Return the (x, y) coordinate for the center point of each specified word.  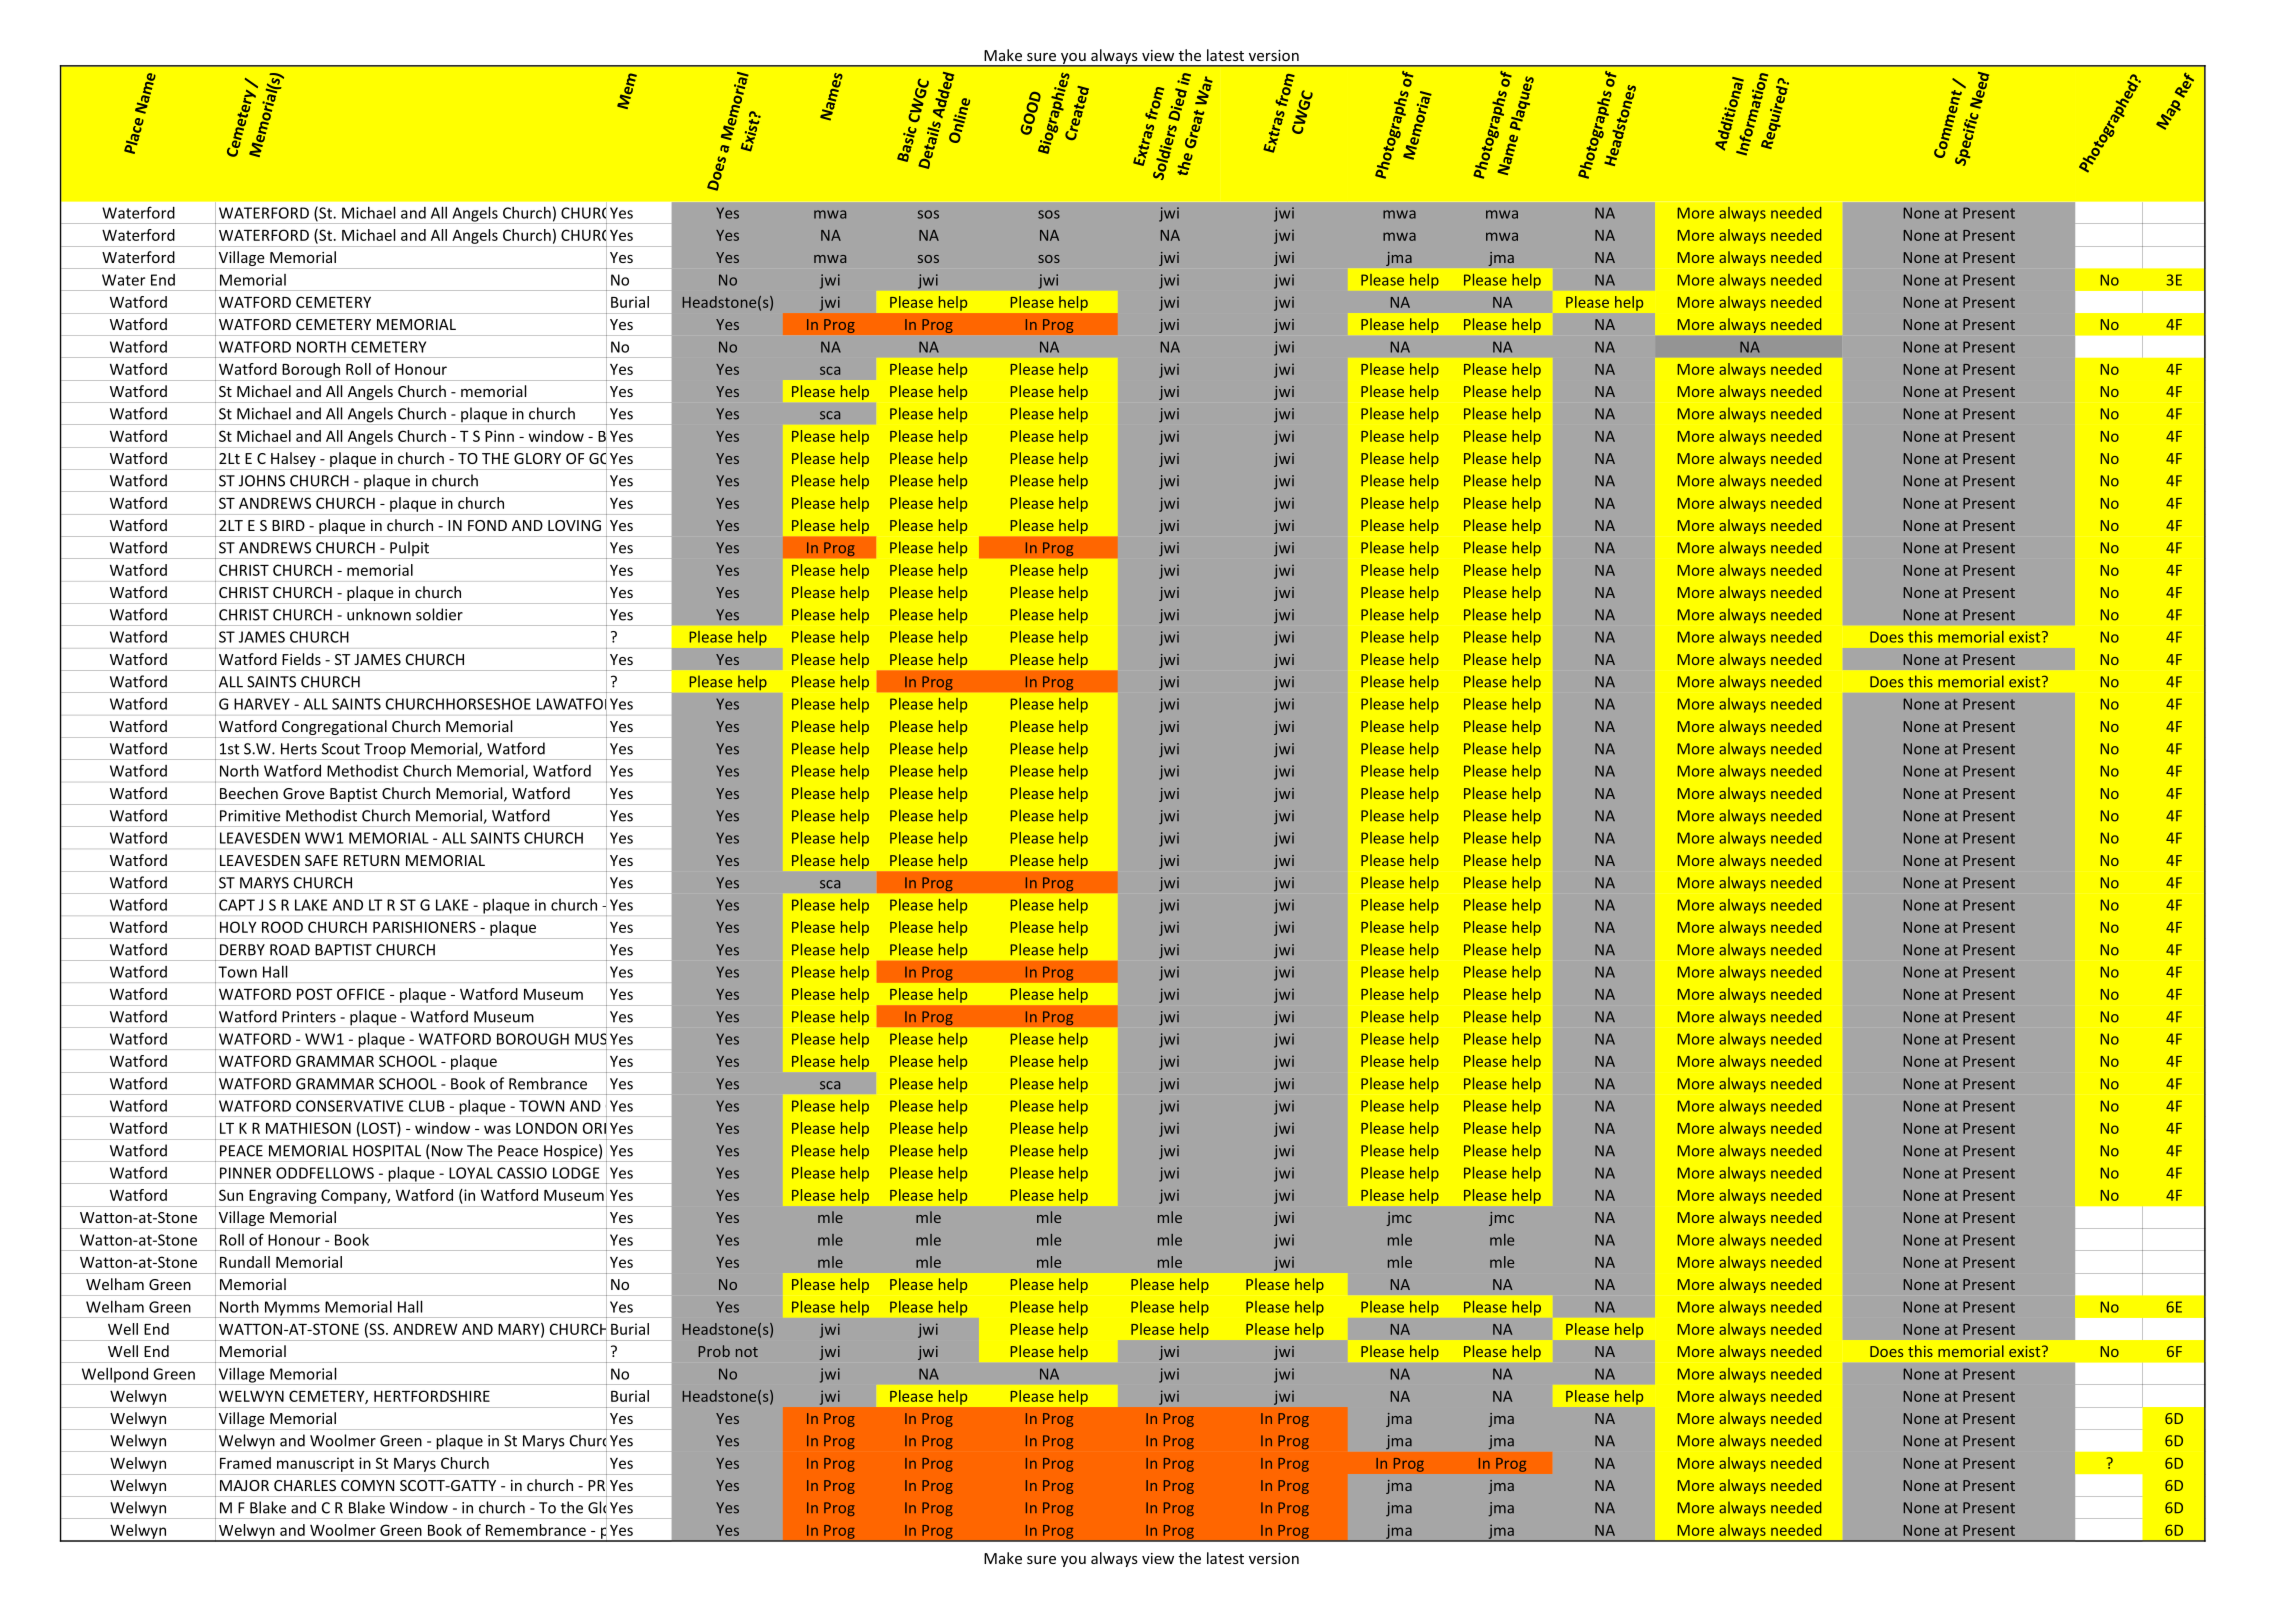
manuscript (315, 1464)
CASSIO (522, 1173)
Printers (309, 1017)
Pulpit (410, 550)
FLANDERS (1605, 525)
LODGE (576, 1173)
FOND (487, 525)
